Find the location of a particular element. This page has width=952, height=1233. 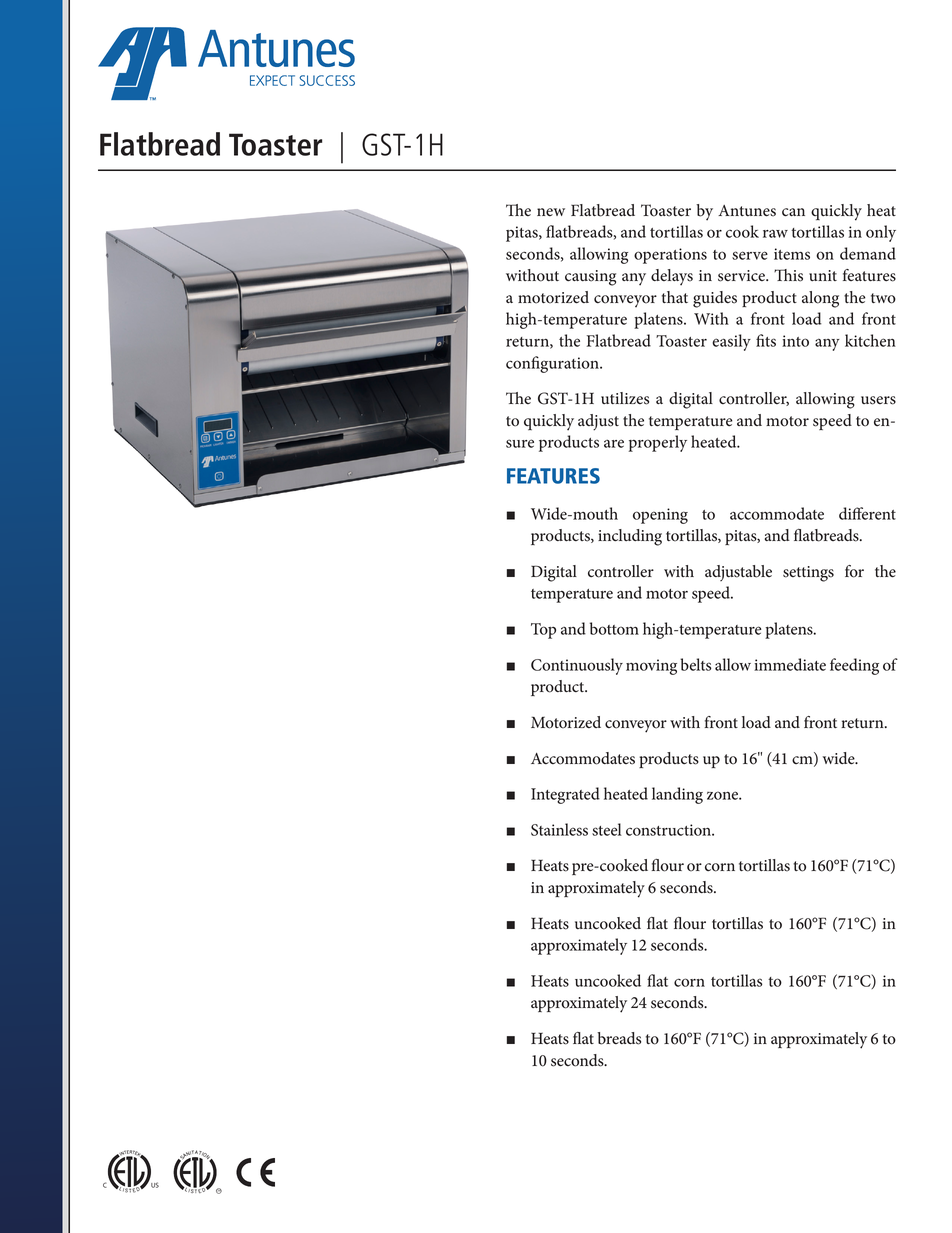

serve is located at coordinates (750, 255).
